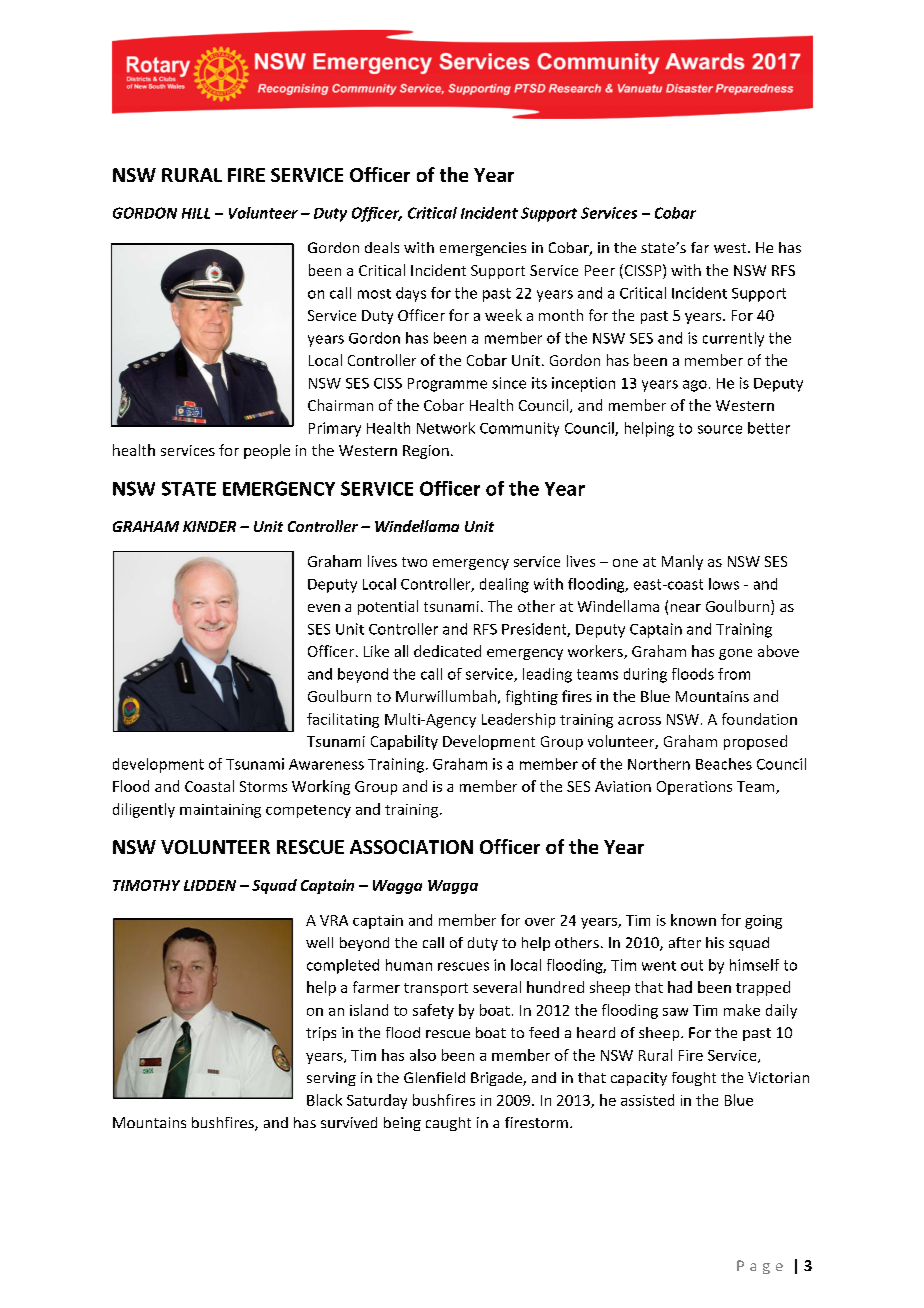 The width and height of the document is (924, 1308). Describe the element at coordinates (600, 270) in the document. I see `Peer` at that location.
